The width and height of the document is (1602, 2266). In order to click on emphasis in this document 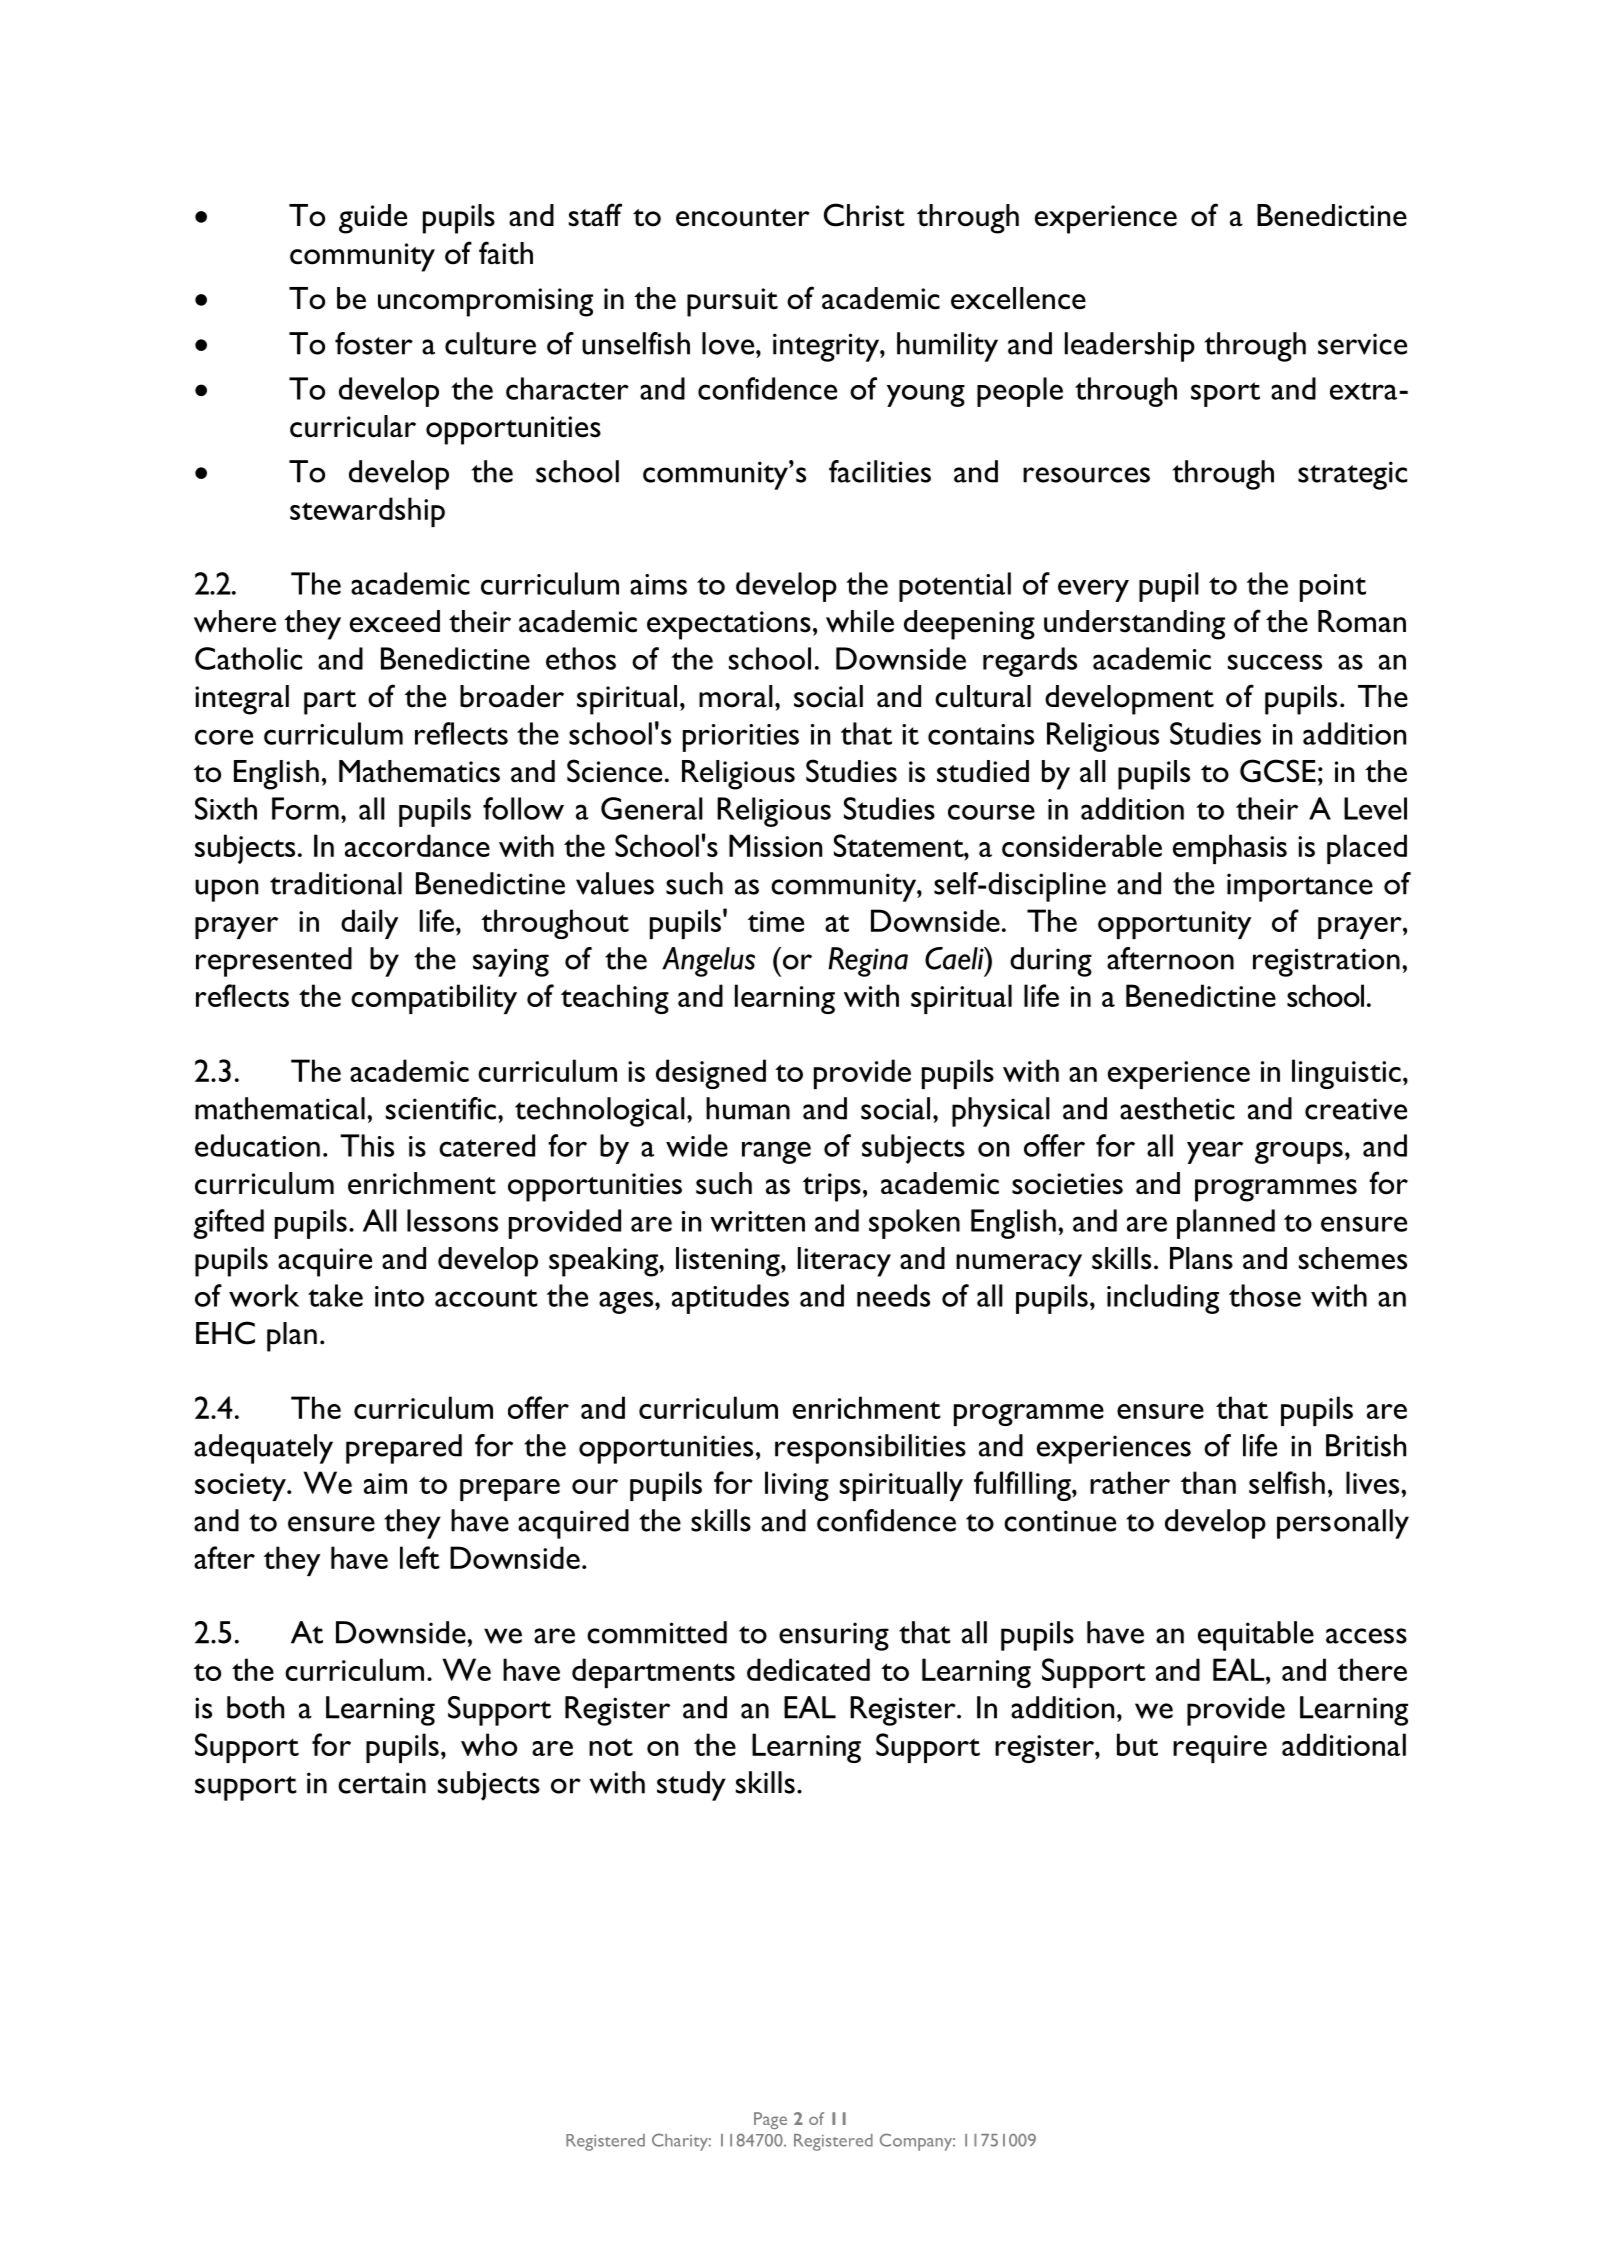, I will do `click(1230, 849)`.
